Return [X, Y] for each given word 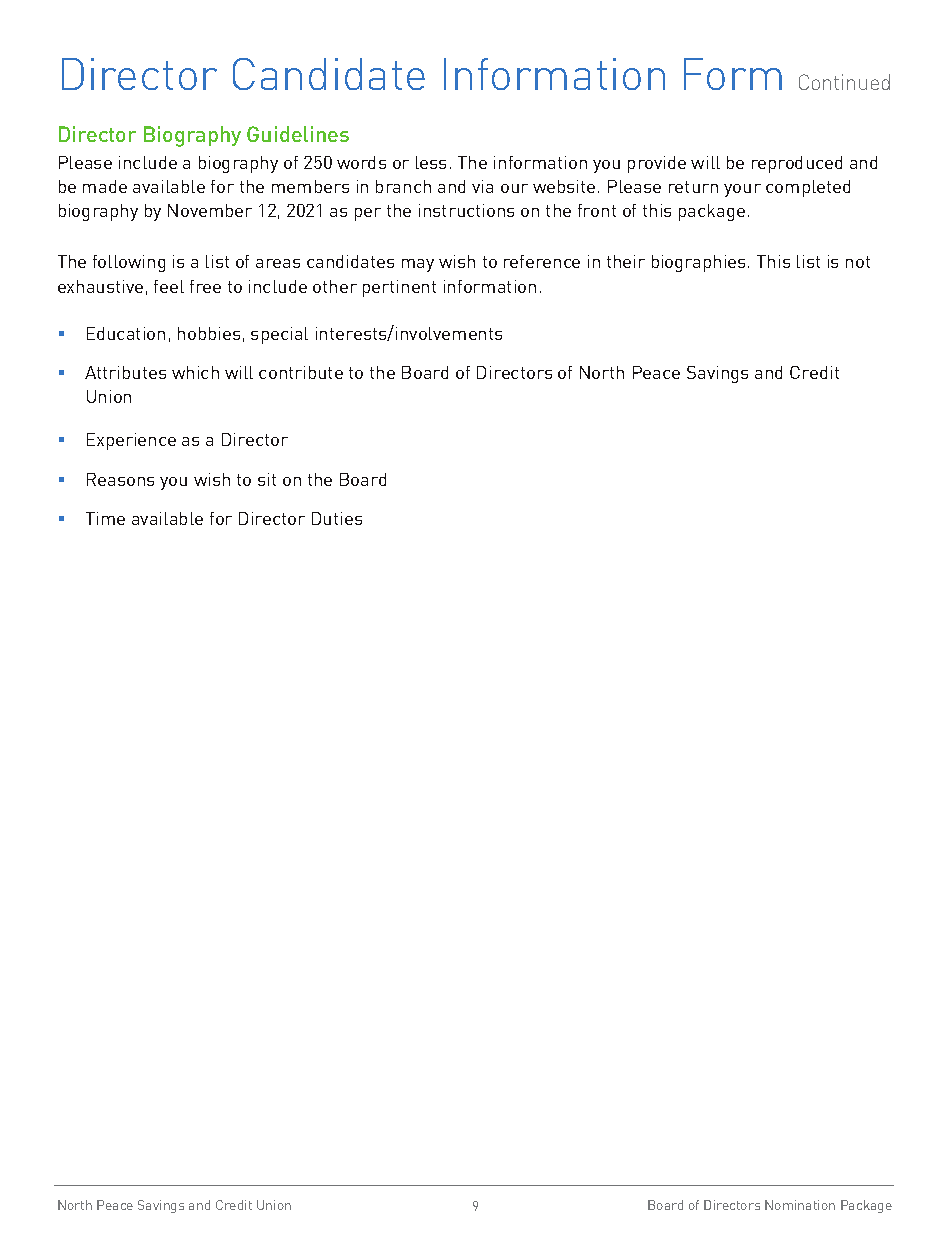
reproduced [797, 164]
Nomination [800, 1205]
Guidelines [298, 134]
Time [105, 518]
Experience [131, 441]
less [431, 162]
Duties [337, 518]
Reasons [120, 479]
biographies [698, 263]
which [195, 372]
